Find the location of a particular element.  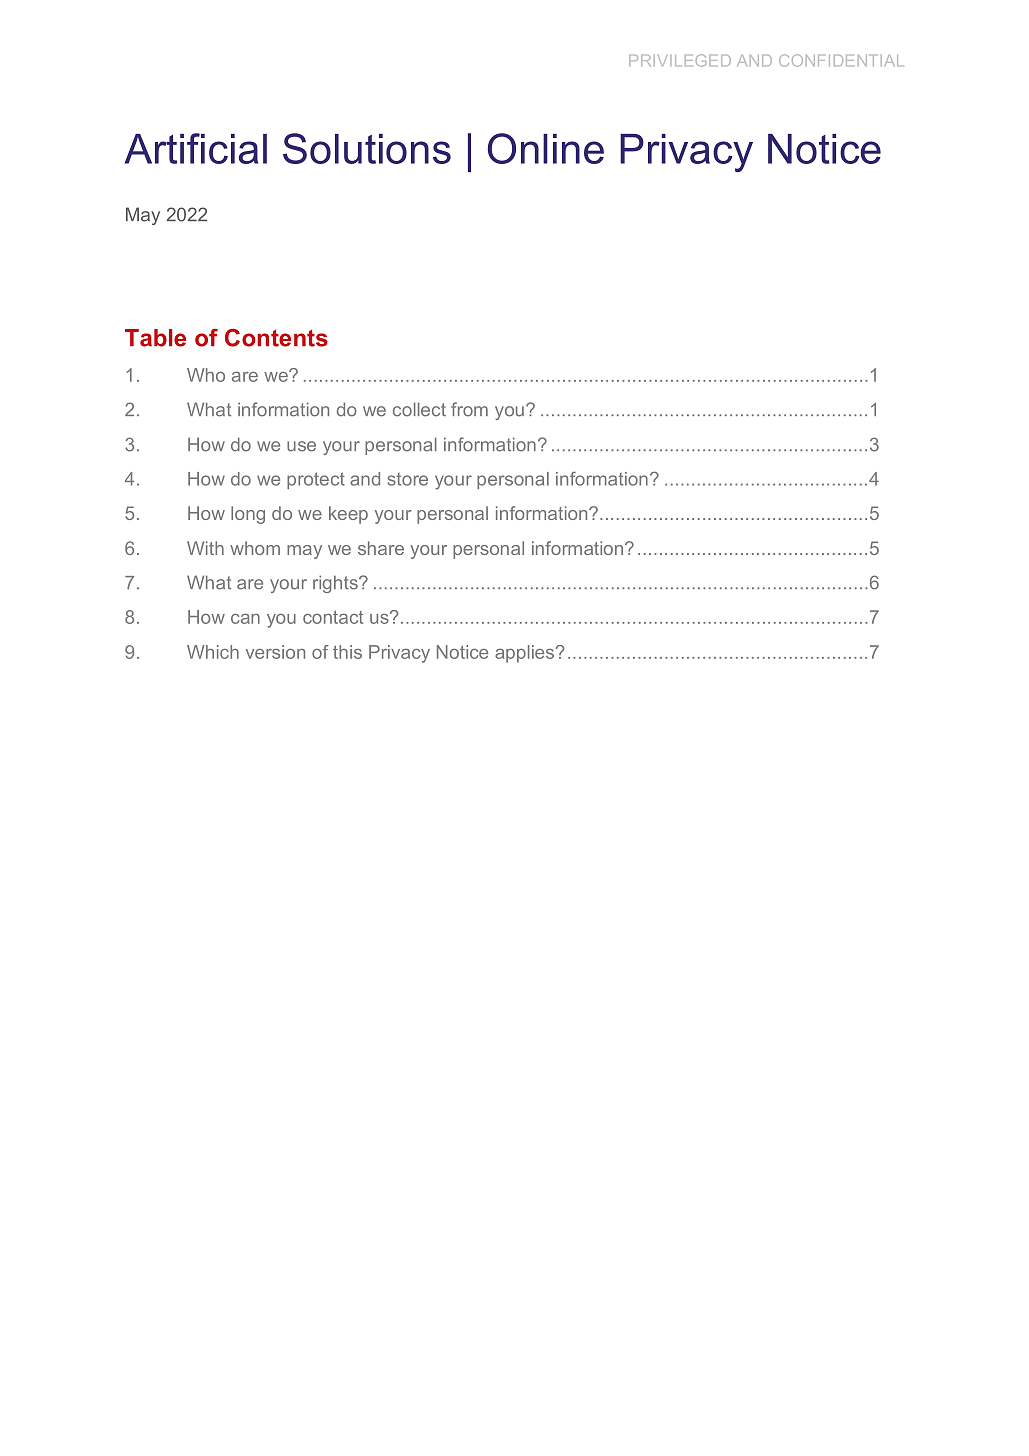

Contents is located at coordinates (276, 338).
